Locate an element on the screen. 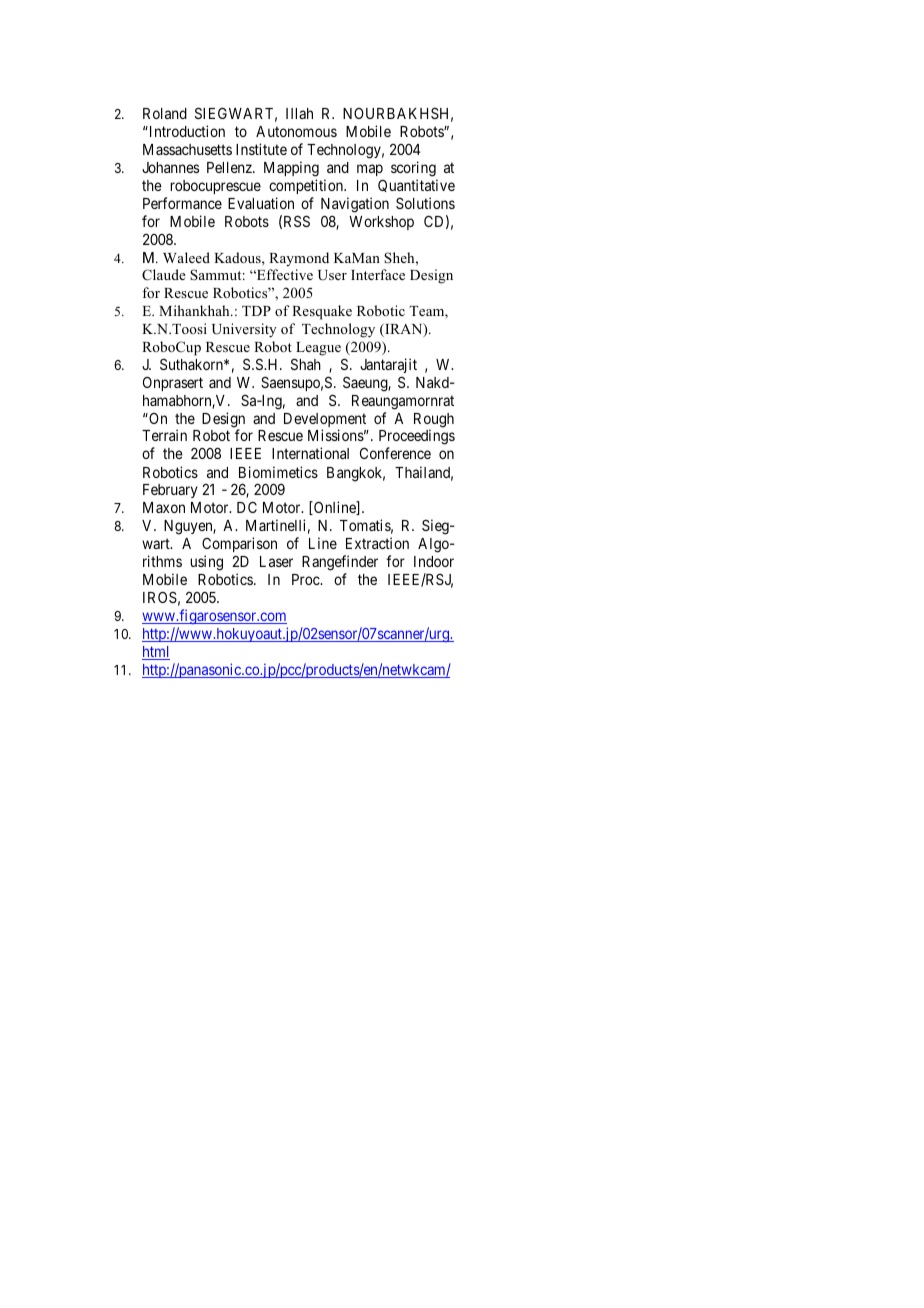 This screenshot has height=1308, width=924. Rough is located at coordinates (434, 421).
